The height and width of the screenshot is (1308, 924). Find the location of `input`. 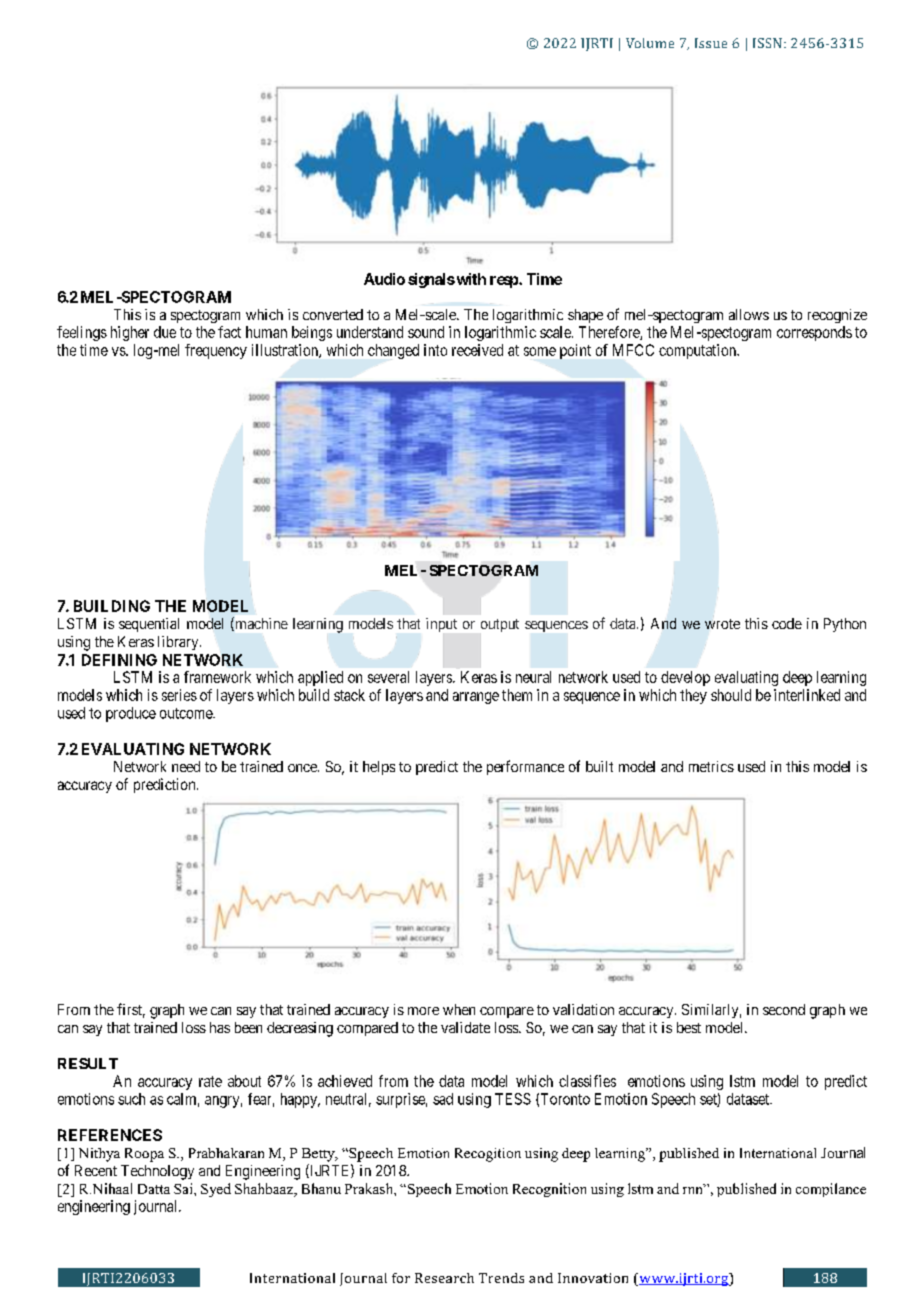

input is located at coordinates (441, 626).
